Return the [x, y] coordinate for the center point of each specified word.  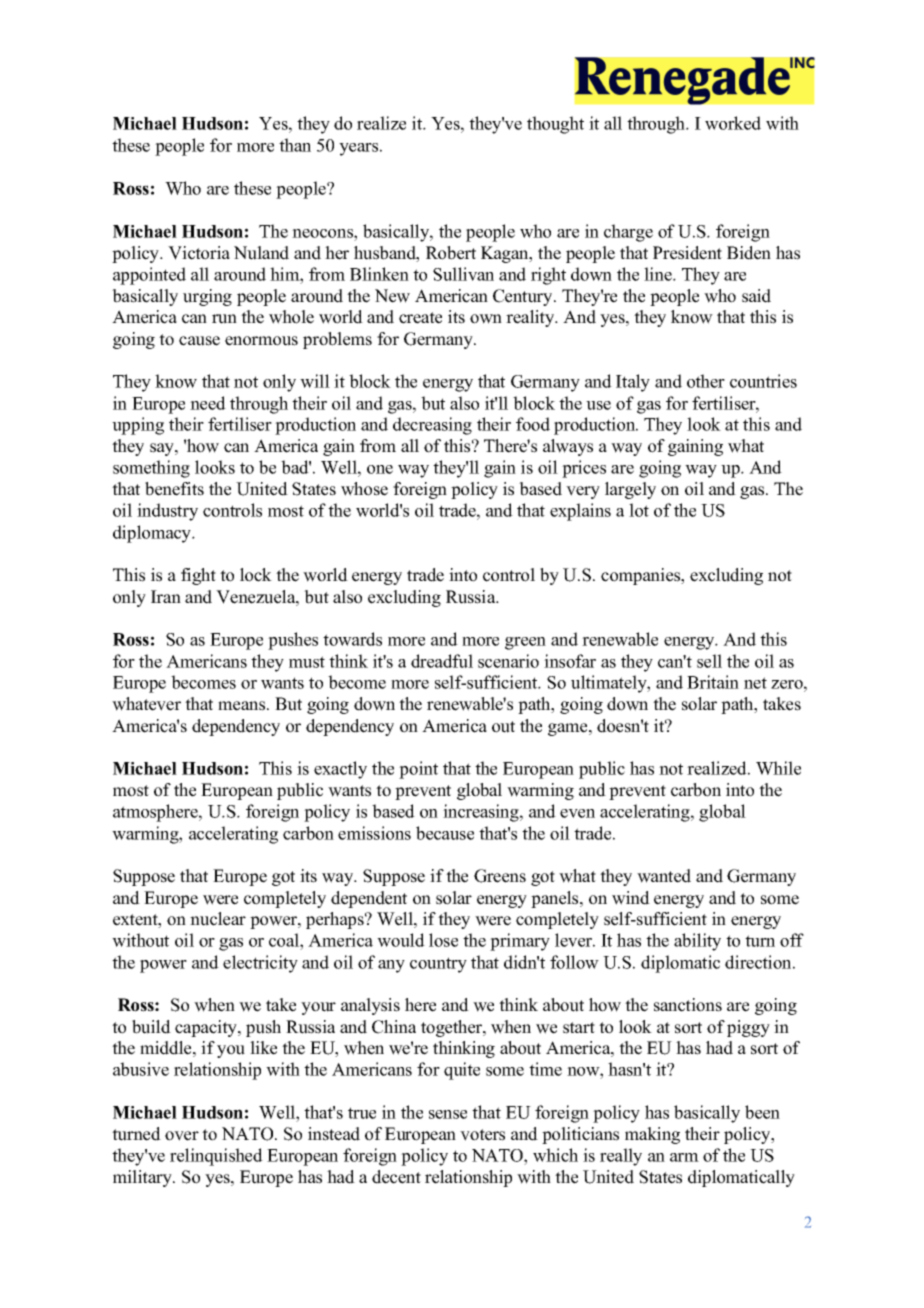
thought [555, 125]
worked [733, 123]
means [243, 706]
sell [709, 661]
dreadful [442, 661]
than [295, 145]
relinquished [216, 1157]
